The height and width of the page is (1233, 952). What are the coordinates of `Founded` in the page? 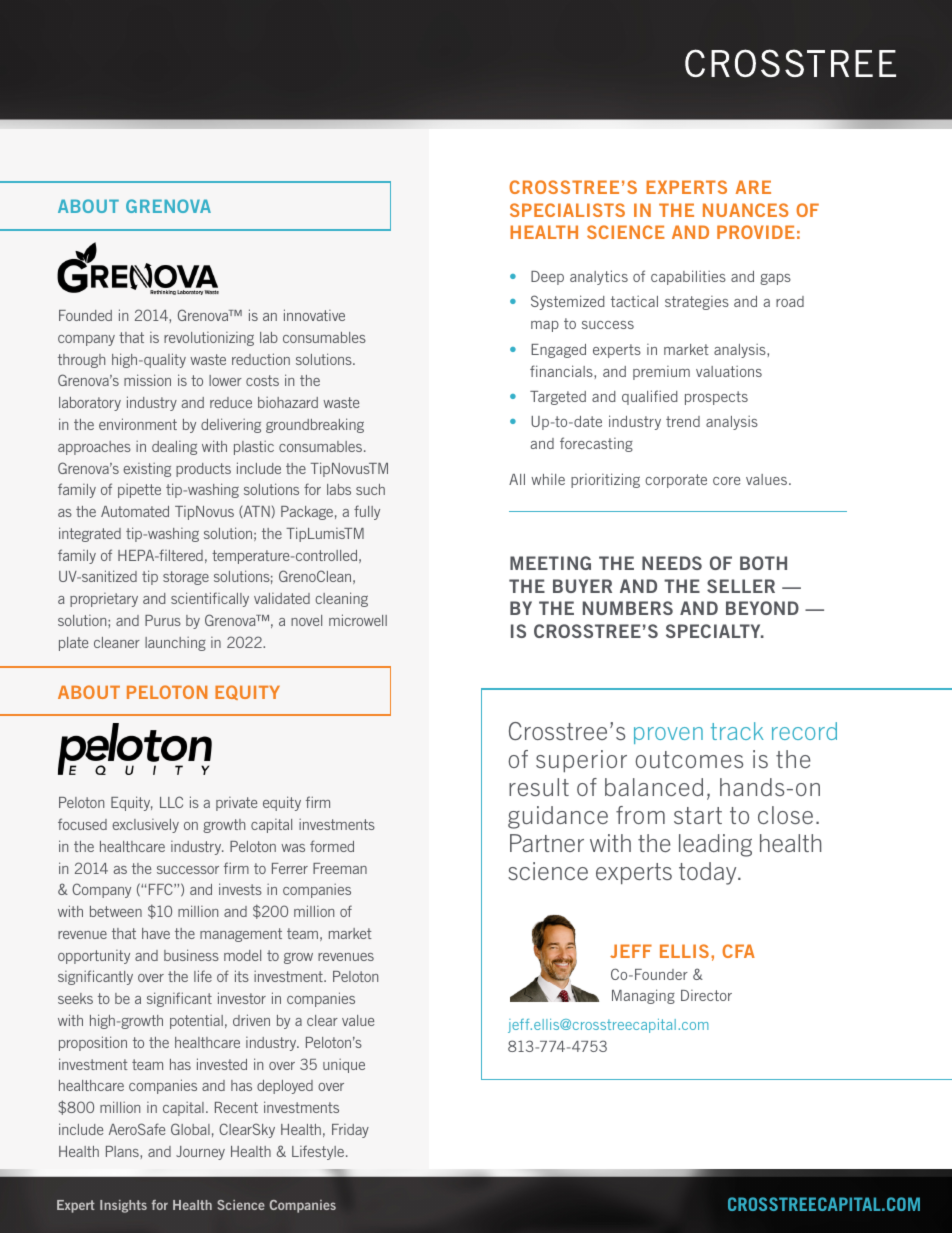 It's located at (85, 315).
